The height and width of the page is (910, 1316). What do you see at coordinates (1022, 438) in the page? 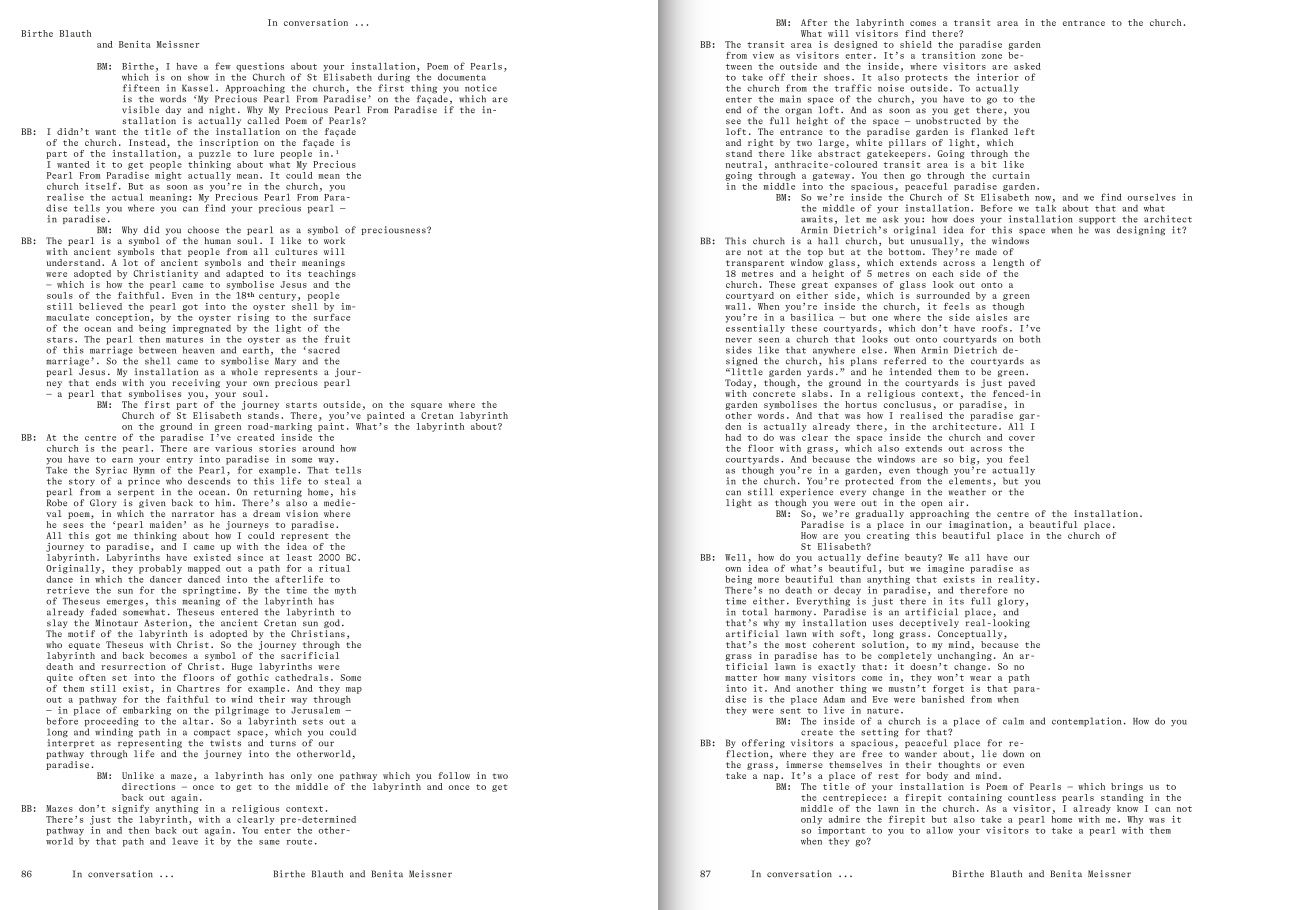
I see `cover` at bounding box center [1022, 438].
